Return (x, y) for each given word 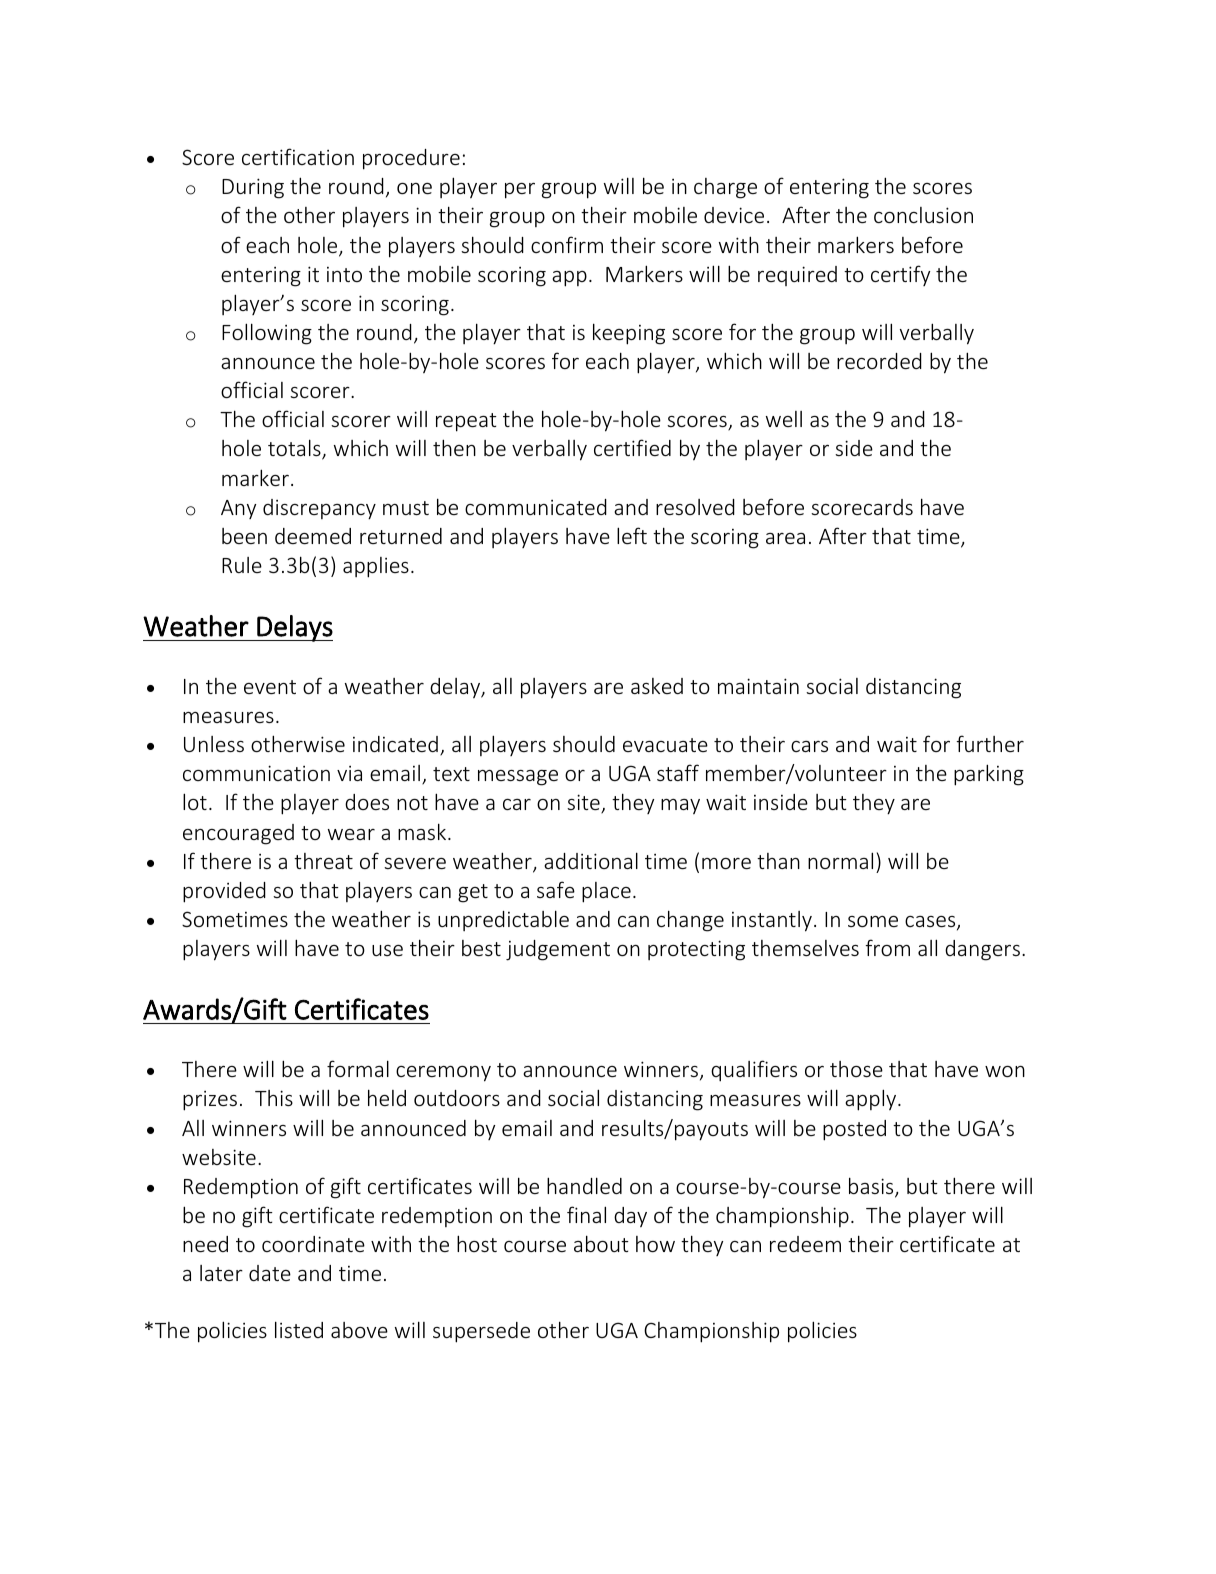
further (990, 743)
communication (256, 773)
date (270, 1273)
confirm (567, 244)
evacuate (665, 745)
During (253, 188)
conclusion (923, 215)
